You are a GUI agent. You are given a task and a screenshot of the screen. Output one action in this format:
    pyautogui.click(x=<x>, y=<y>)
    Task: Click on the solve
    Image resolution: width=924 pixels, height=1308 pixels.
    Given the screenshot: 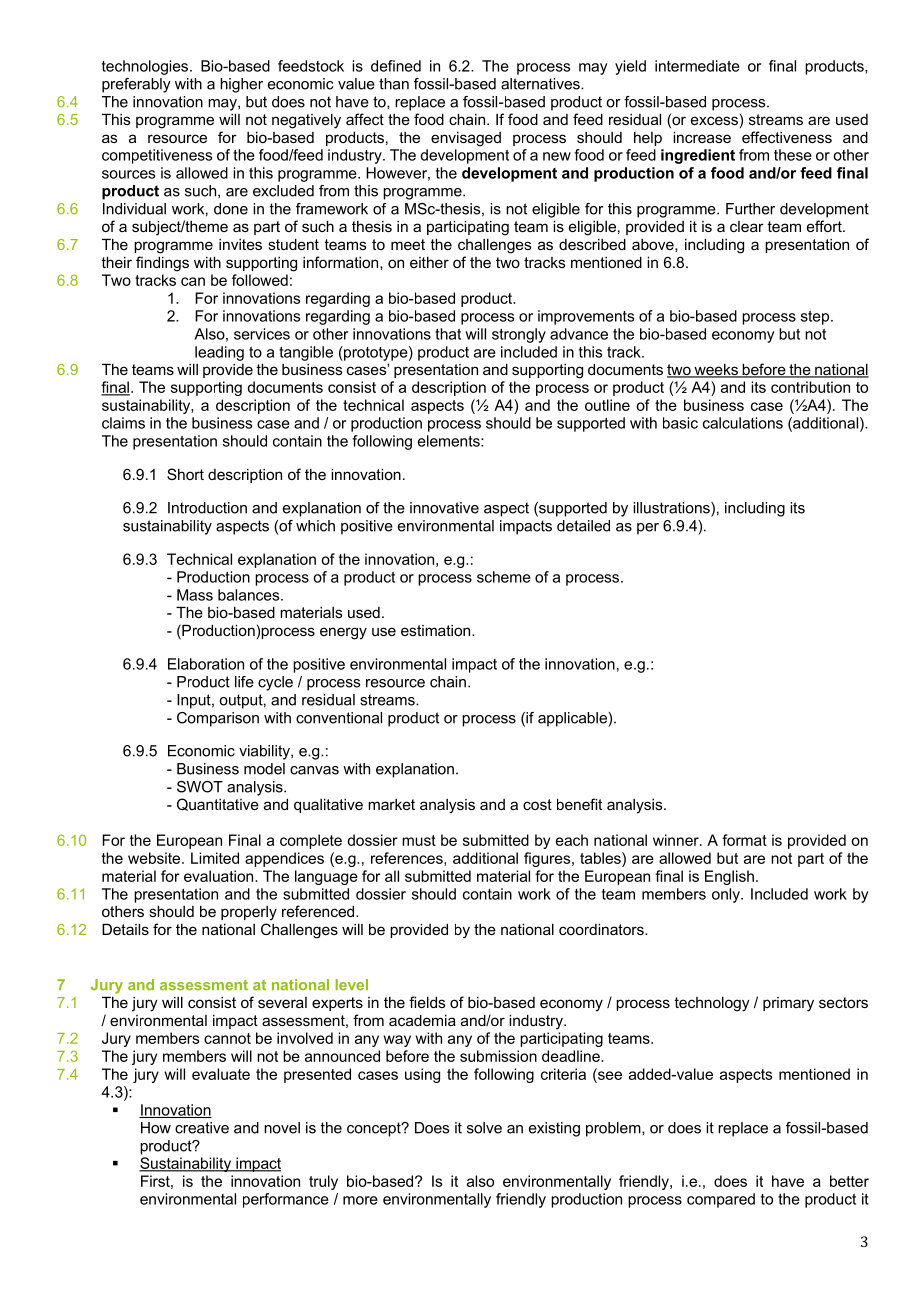 What is the action you would take?
    pyautogui.click(x=484, y=1128)
